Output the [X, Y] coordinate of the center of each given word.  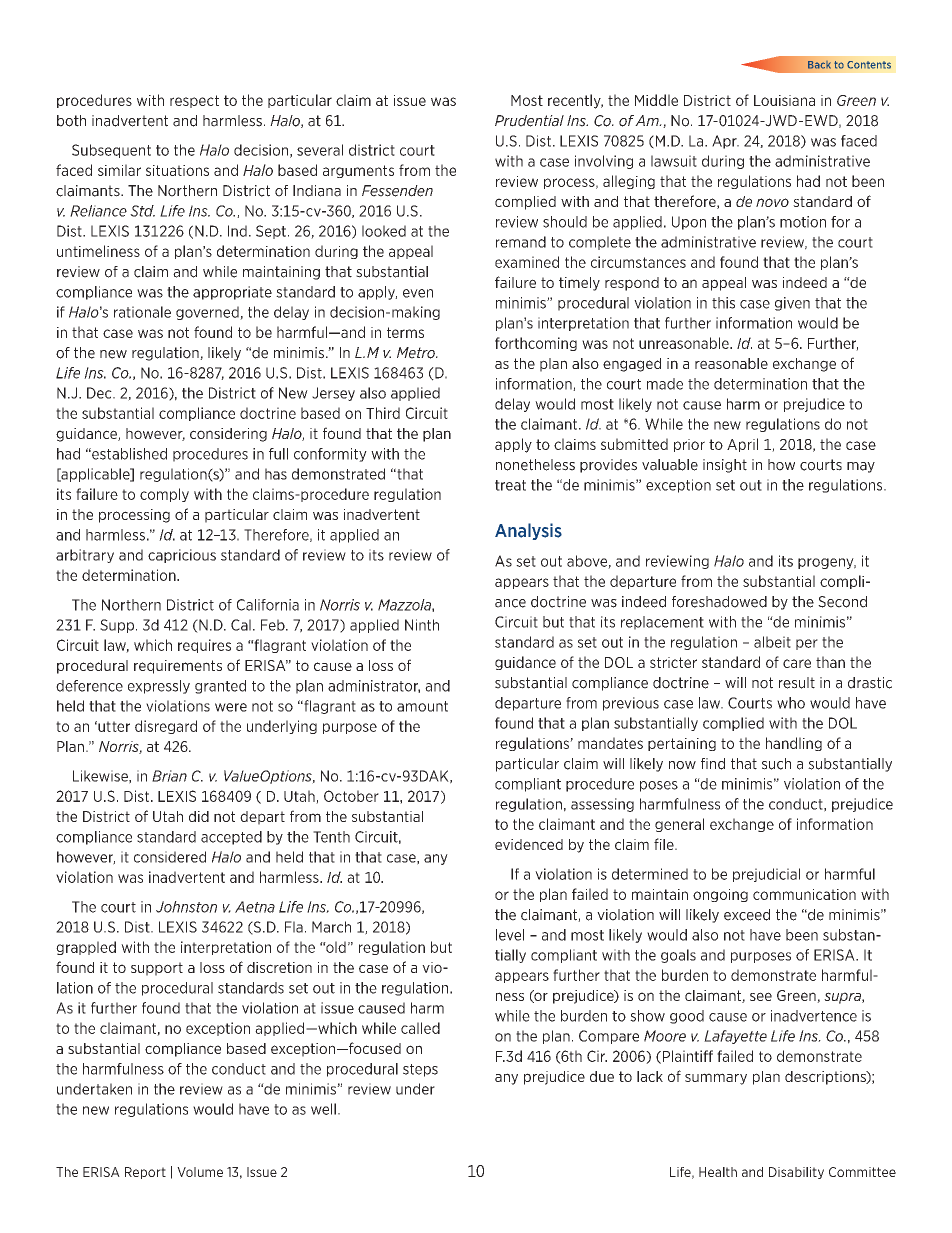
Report [145, 1173]
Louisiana [784, 100]
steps [420, 1070]
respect [194, 101]
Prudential [529, 121]
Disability [796, 1173]
